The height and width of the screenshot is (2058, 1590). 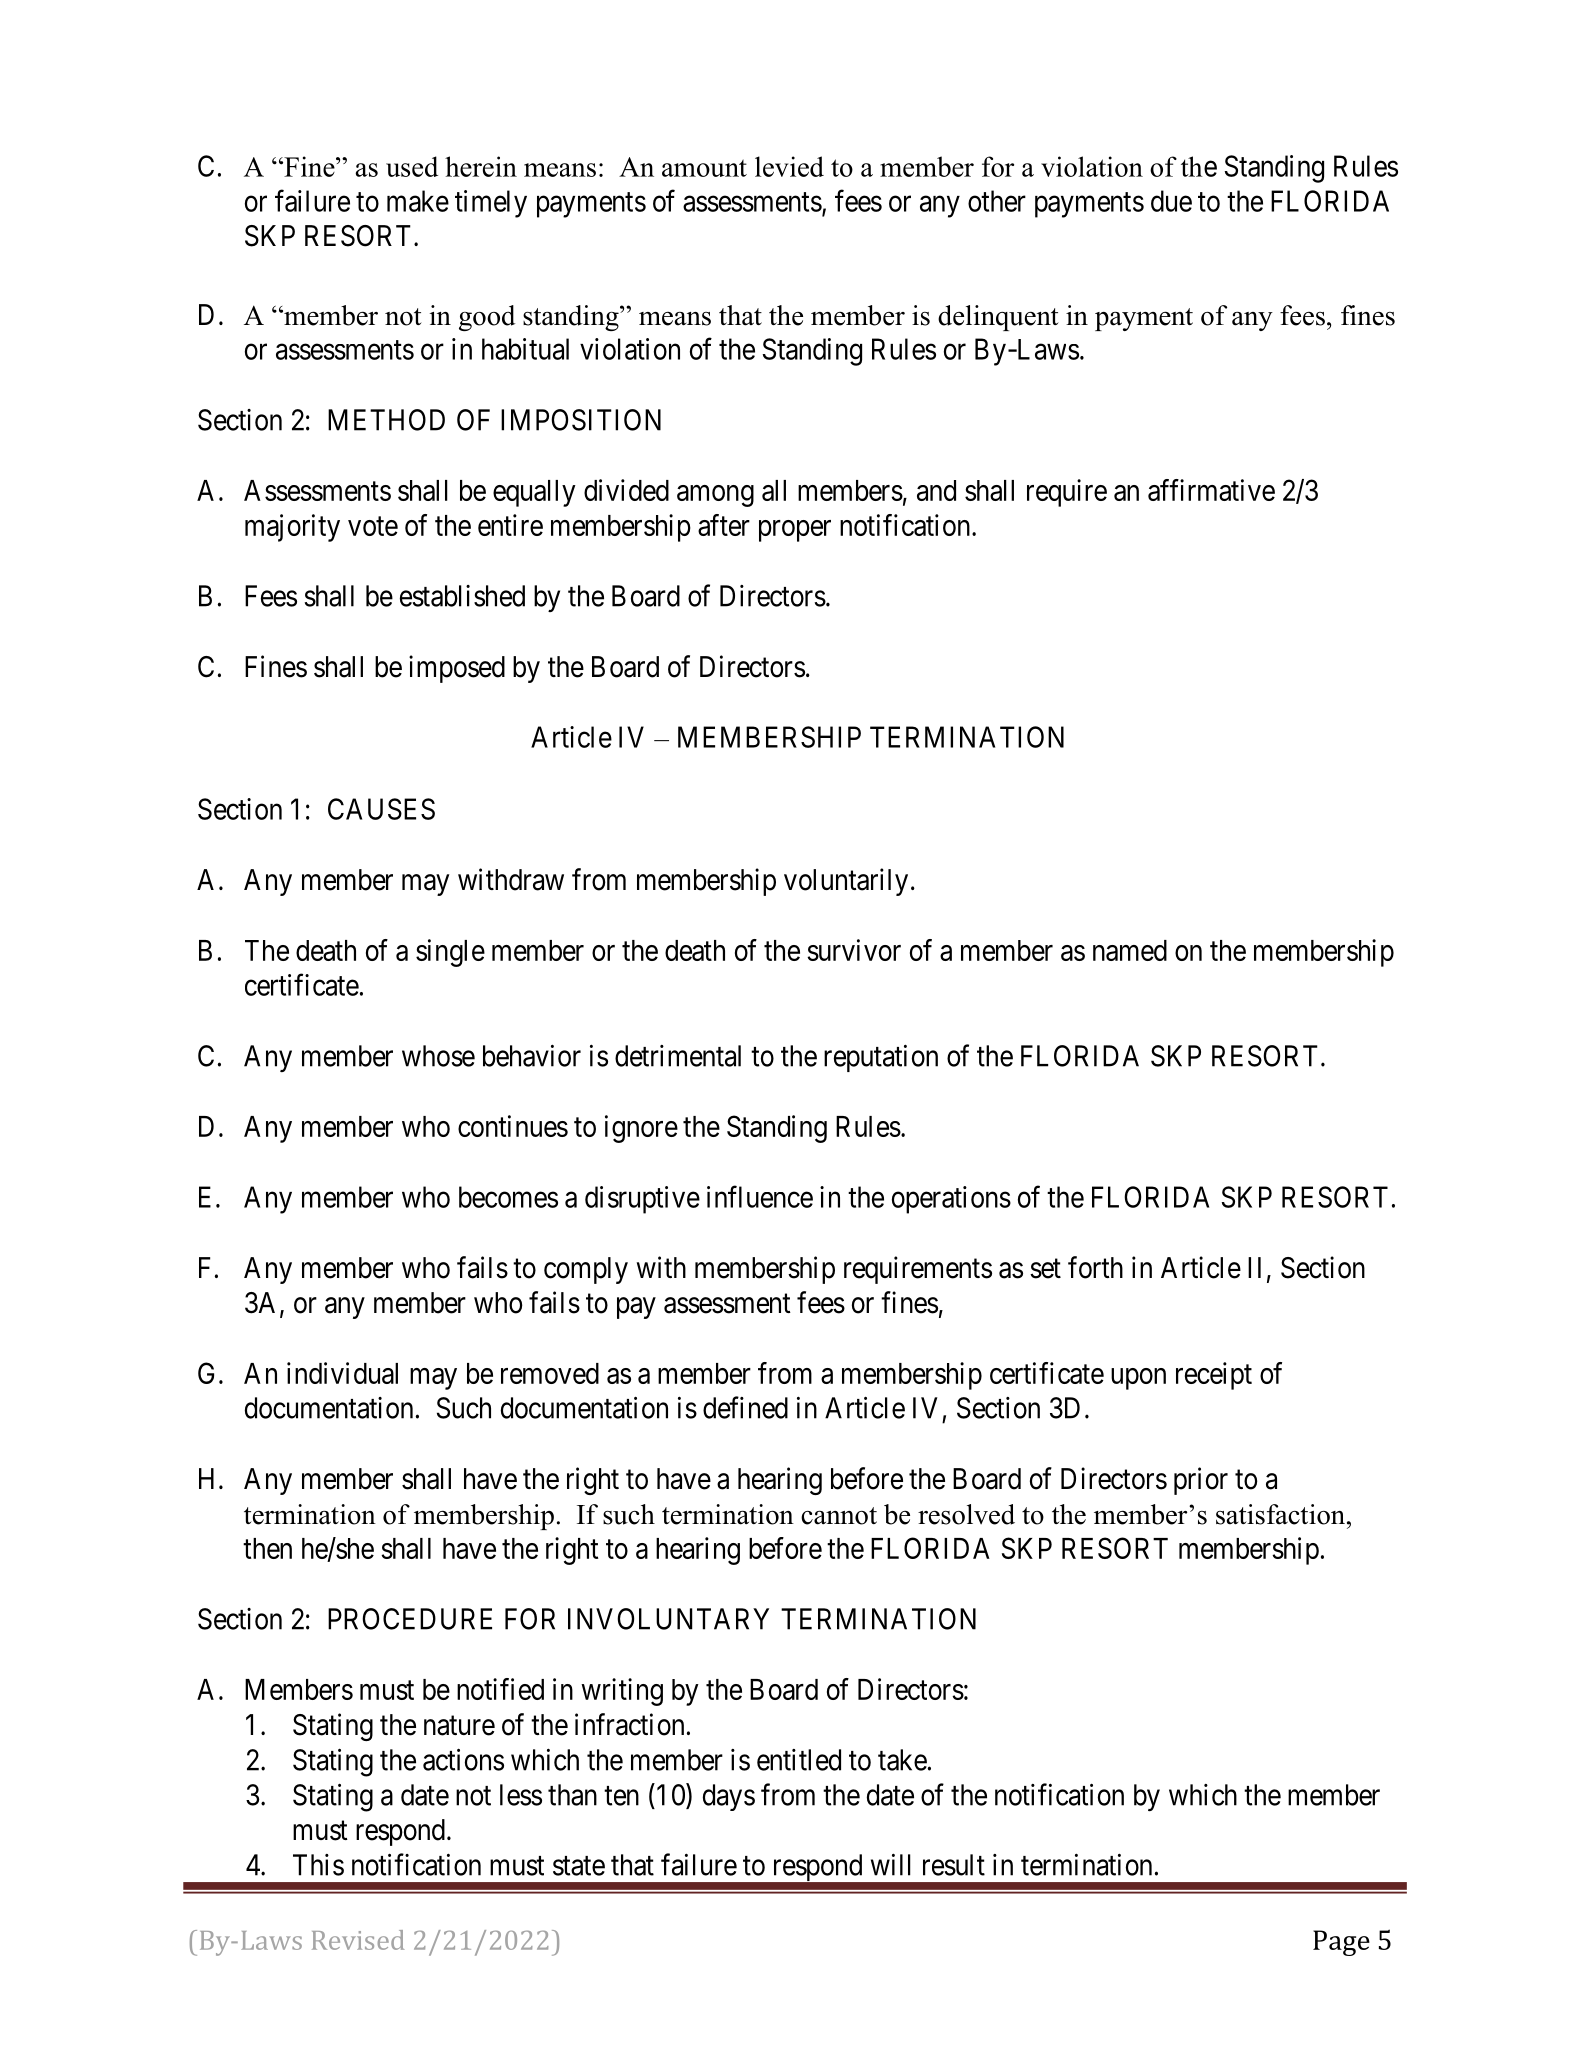 I want to click on influence, so click(x=760, y=1196).
